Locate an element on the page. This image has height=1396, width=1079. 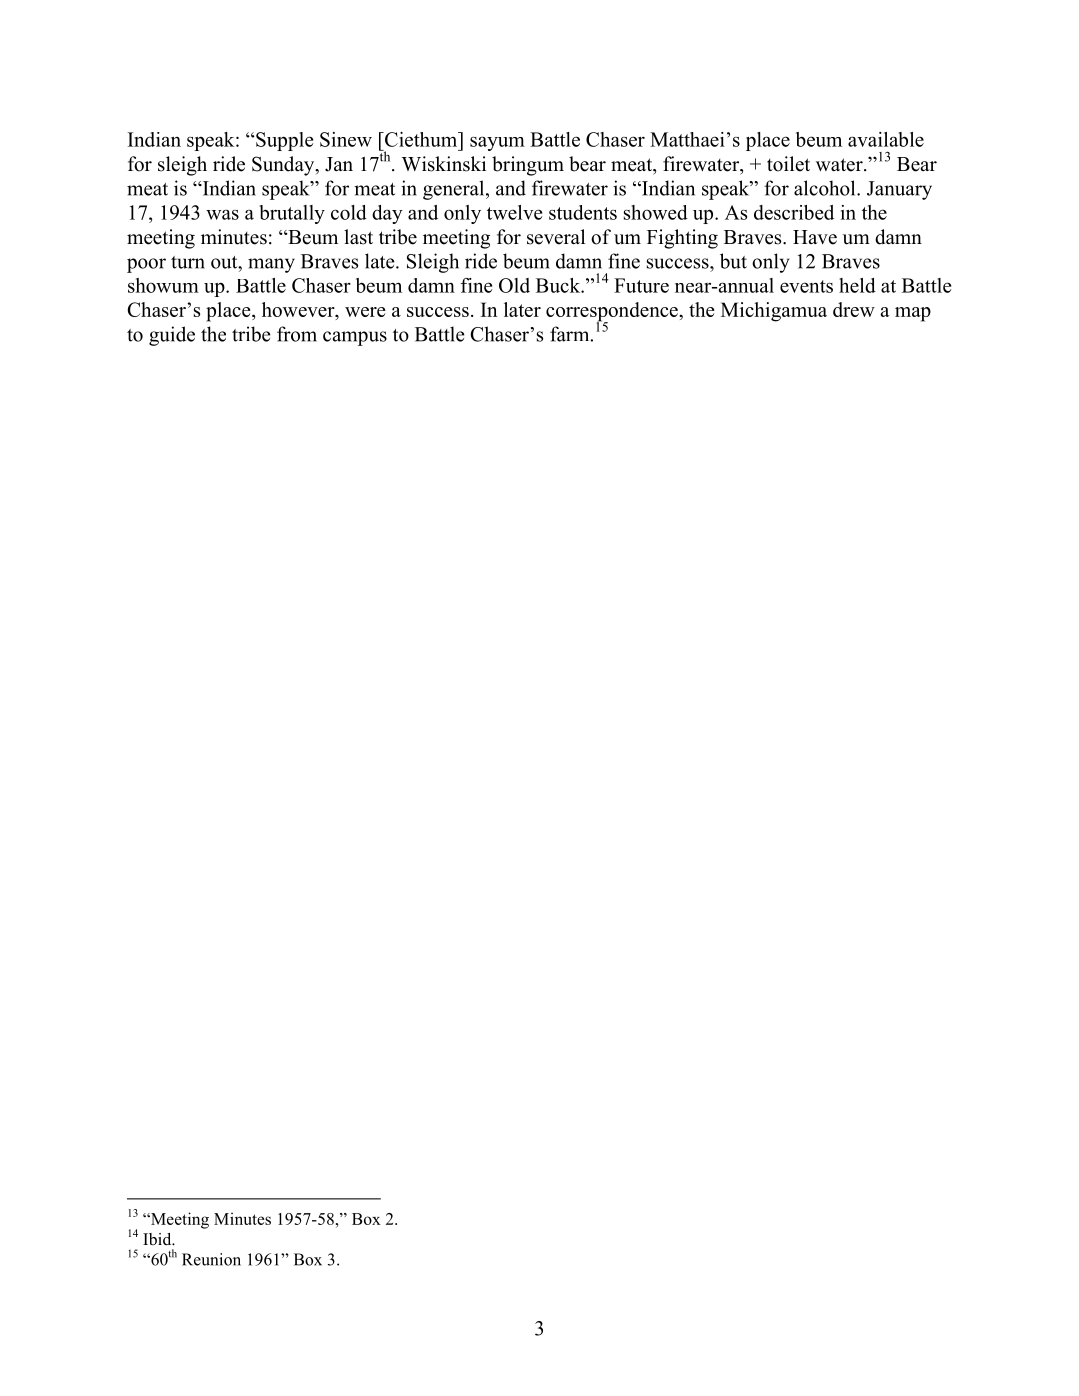
from is located at coordinates (297, 334).
